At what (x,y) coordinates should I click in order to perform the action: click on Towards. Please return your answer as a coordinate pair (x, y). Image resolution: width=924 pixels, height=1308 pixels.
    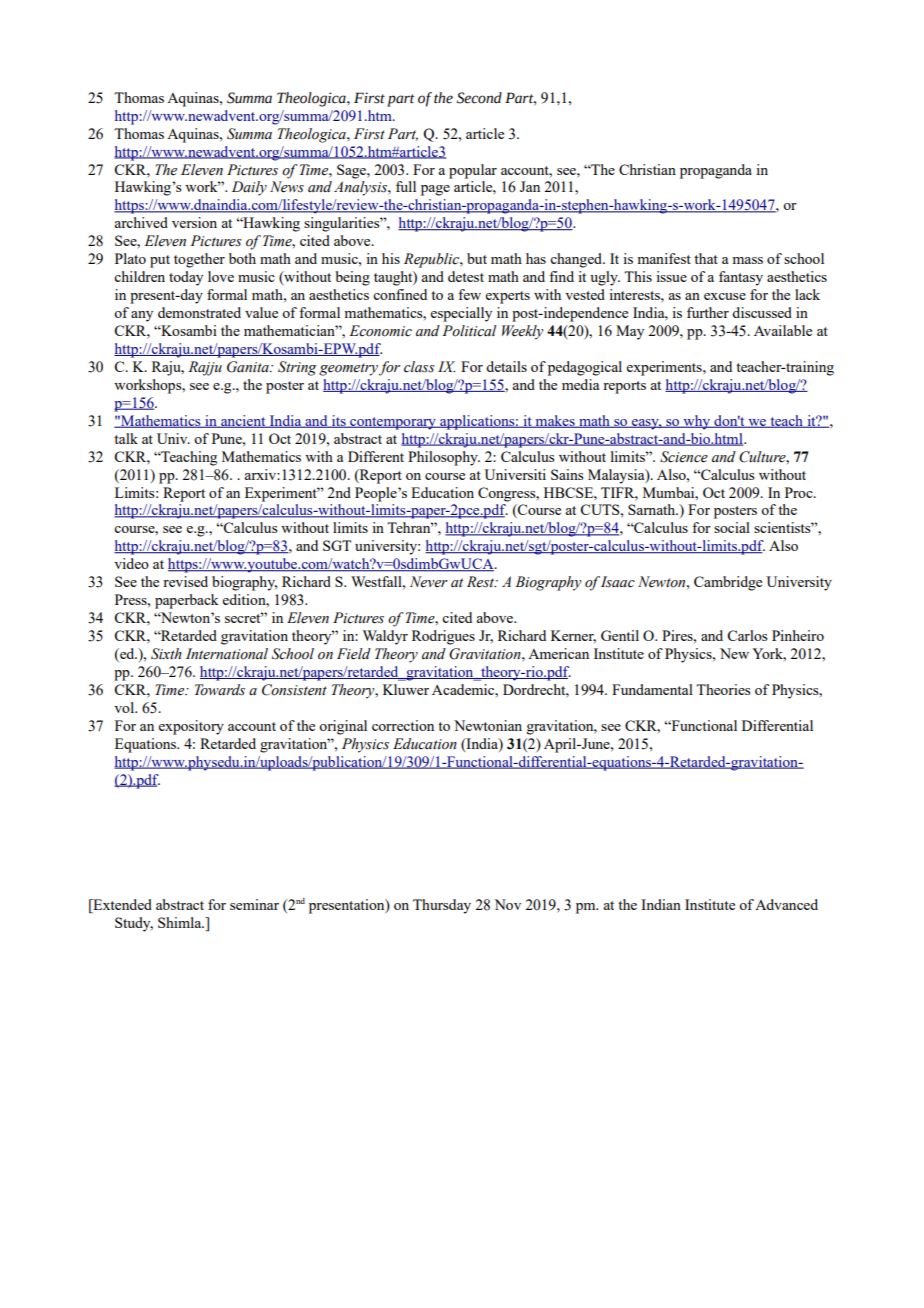
    Looking at the image, I should click on (220, 690).
